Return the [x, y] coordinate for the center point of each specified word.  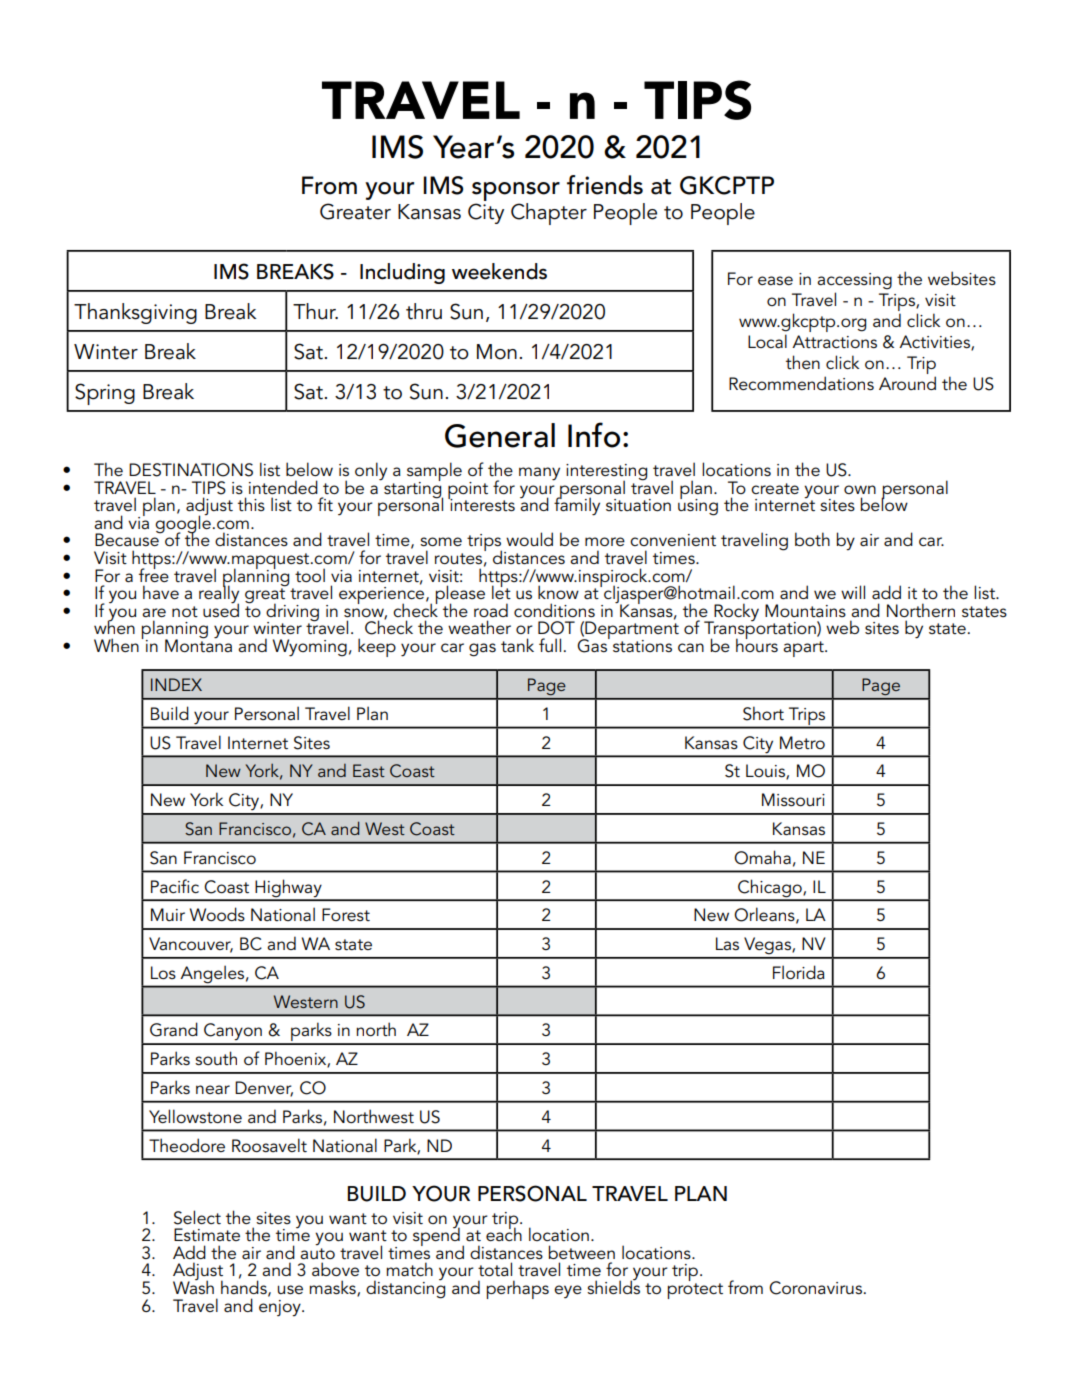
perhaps [518, 1289]
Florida [799, 972]
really [219, 594]
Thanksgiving [135, 313]
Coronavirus [815, 1288]
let [501, 591]
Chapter [549, 214]
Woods [217, 914]
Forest [346, 914]
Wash [193, 1286]
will [853, 592]
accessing [854, 281]
